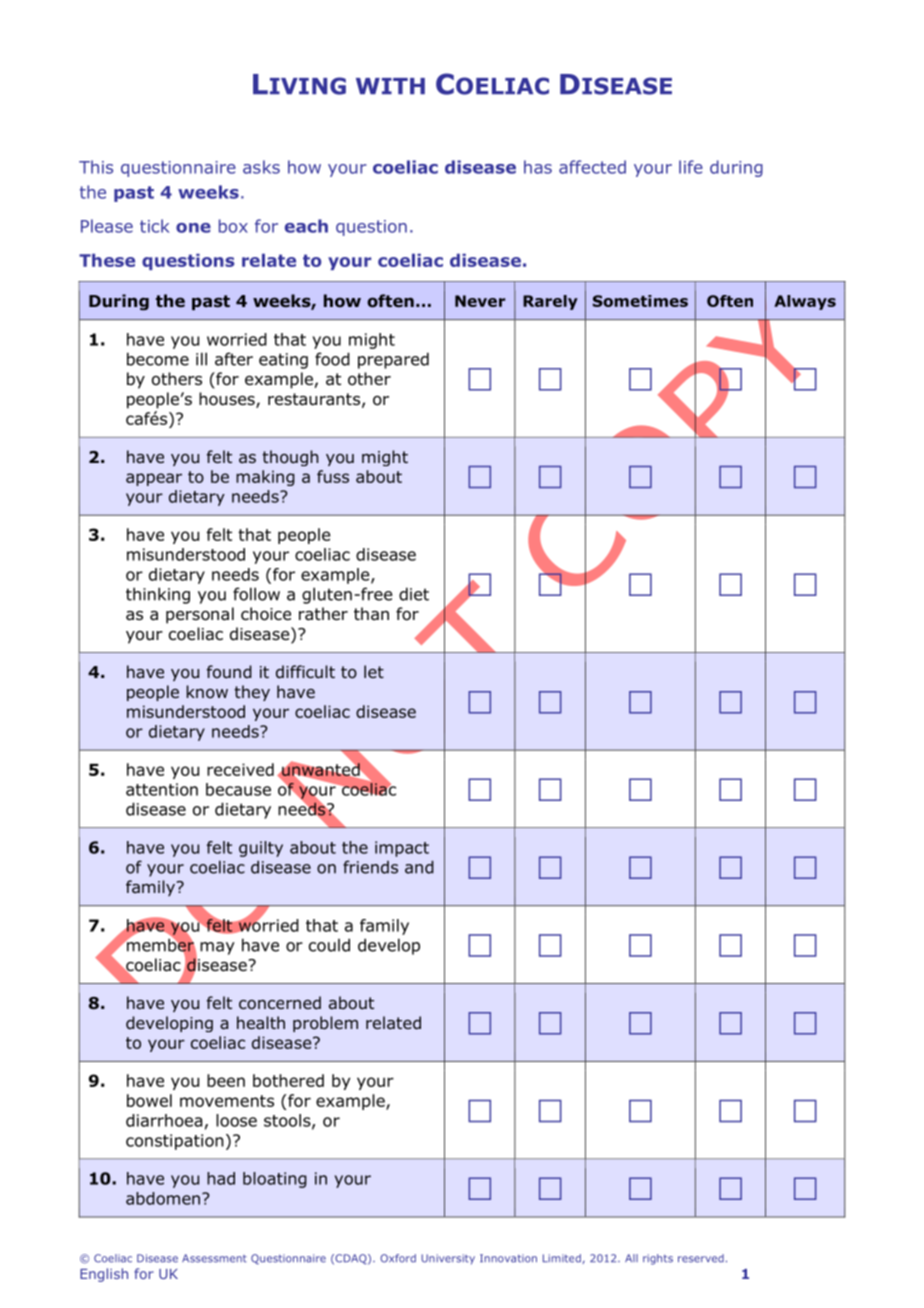 This screenshot has width=924, height=1308. What do you see at coordinates (261, 167) in the screenshot?
I see `asks` at bounding box center [261, 167].
